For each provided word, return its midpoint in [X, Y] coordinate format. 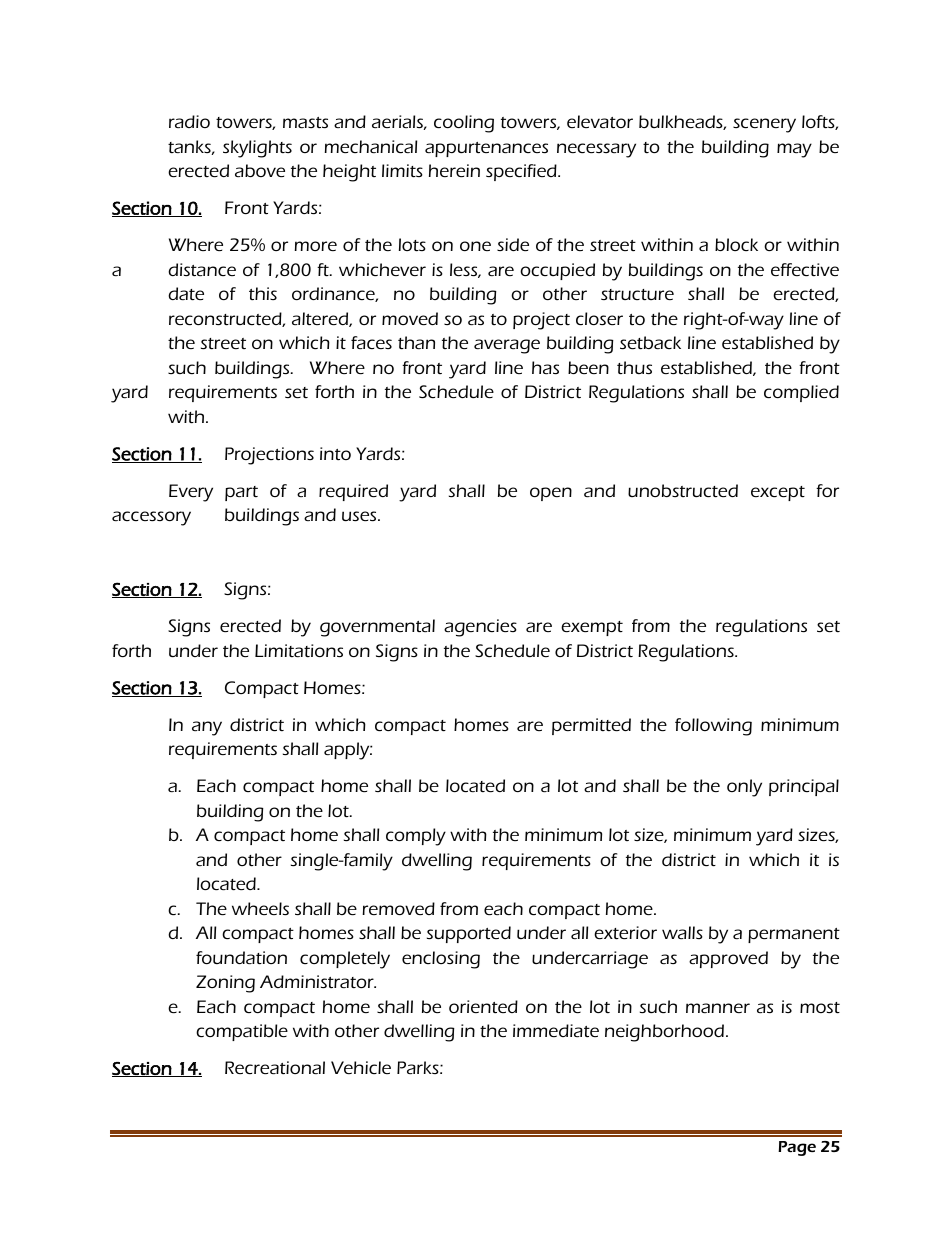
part [241, 493]
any [207, 728]
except [778, 493]
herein [454, 170]
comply [416, 837]
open [551, 494]
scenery [764, 125]
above [260, 170]
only [744, 788]
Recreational [275, 1067]
